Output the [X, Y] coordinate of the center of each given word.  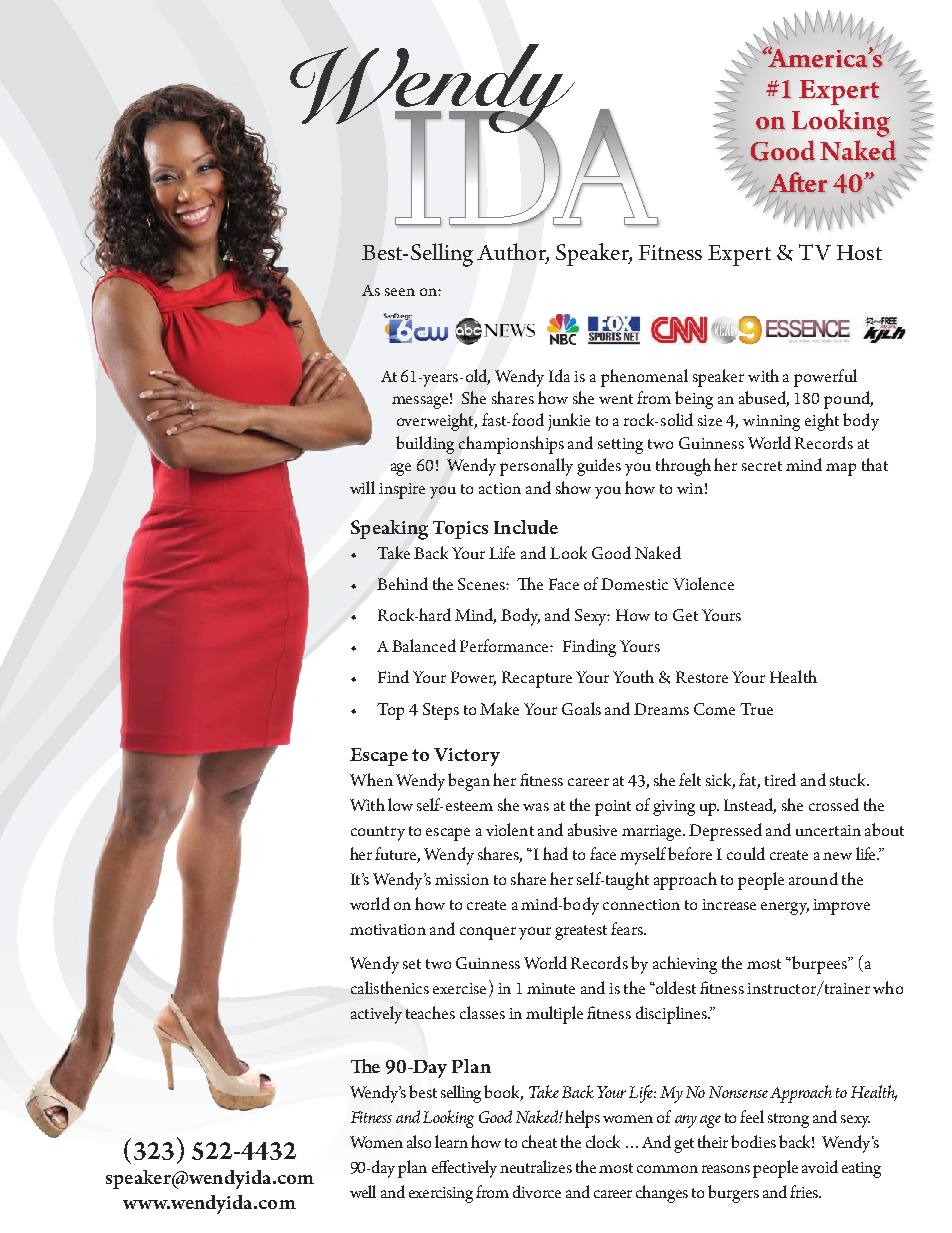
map [841, 469]
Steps [441, 711]
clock [603, 1141]
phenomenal [644, 378]
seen [400, 292]
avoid [820, 1166]
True [756, 709]
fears [628, 928]
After [798, 183]
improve [841, 907]
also [419, 1141]
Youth [633, 676]
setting [620, 446]
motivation [388, 929]
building [425, 445]
